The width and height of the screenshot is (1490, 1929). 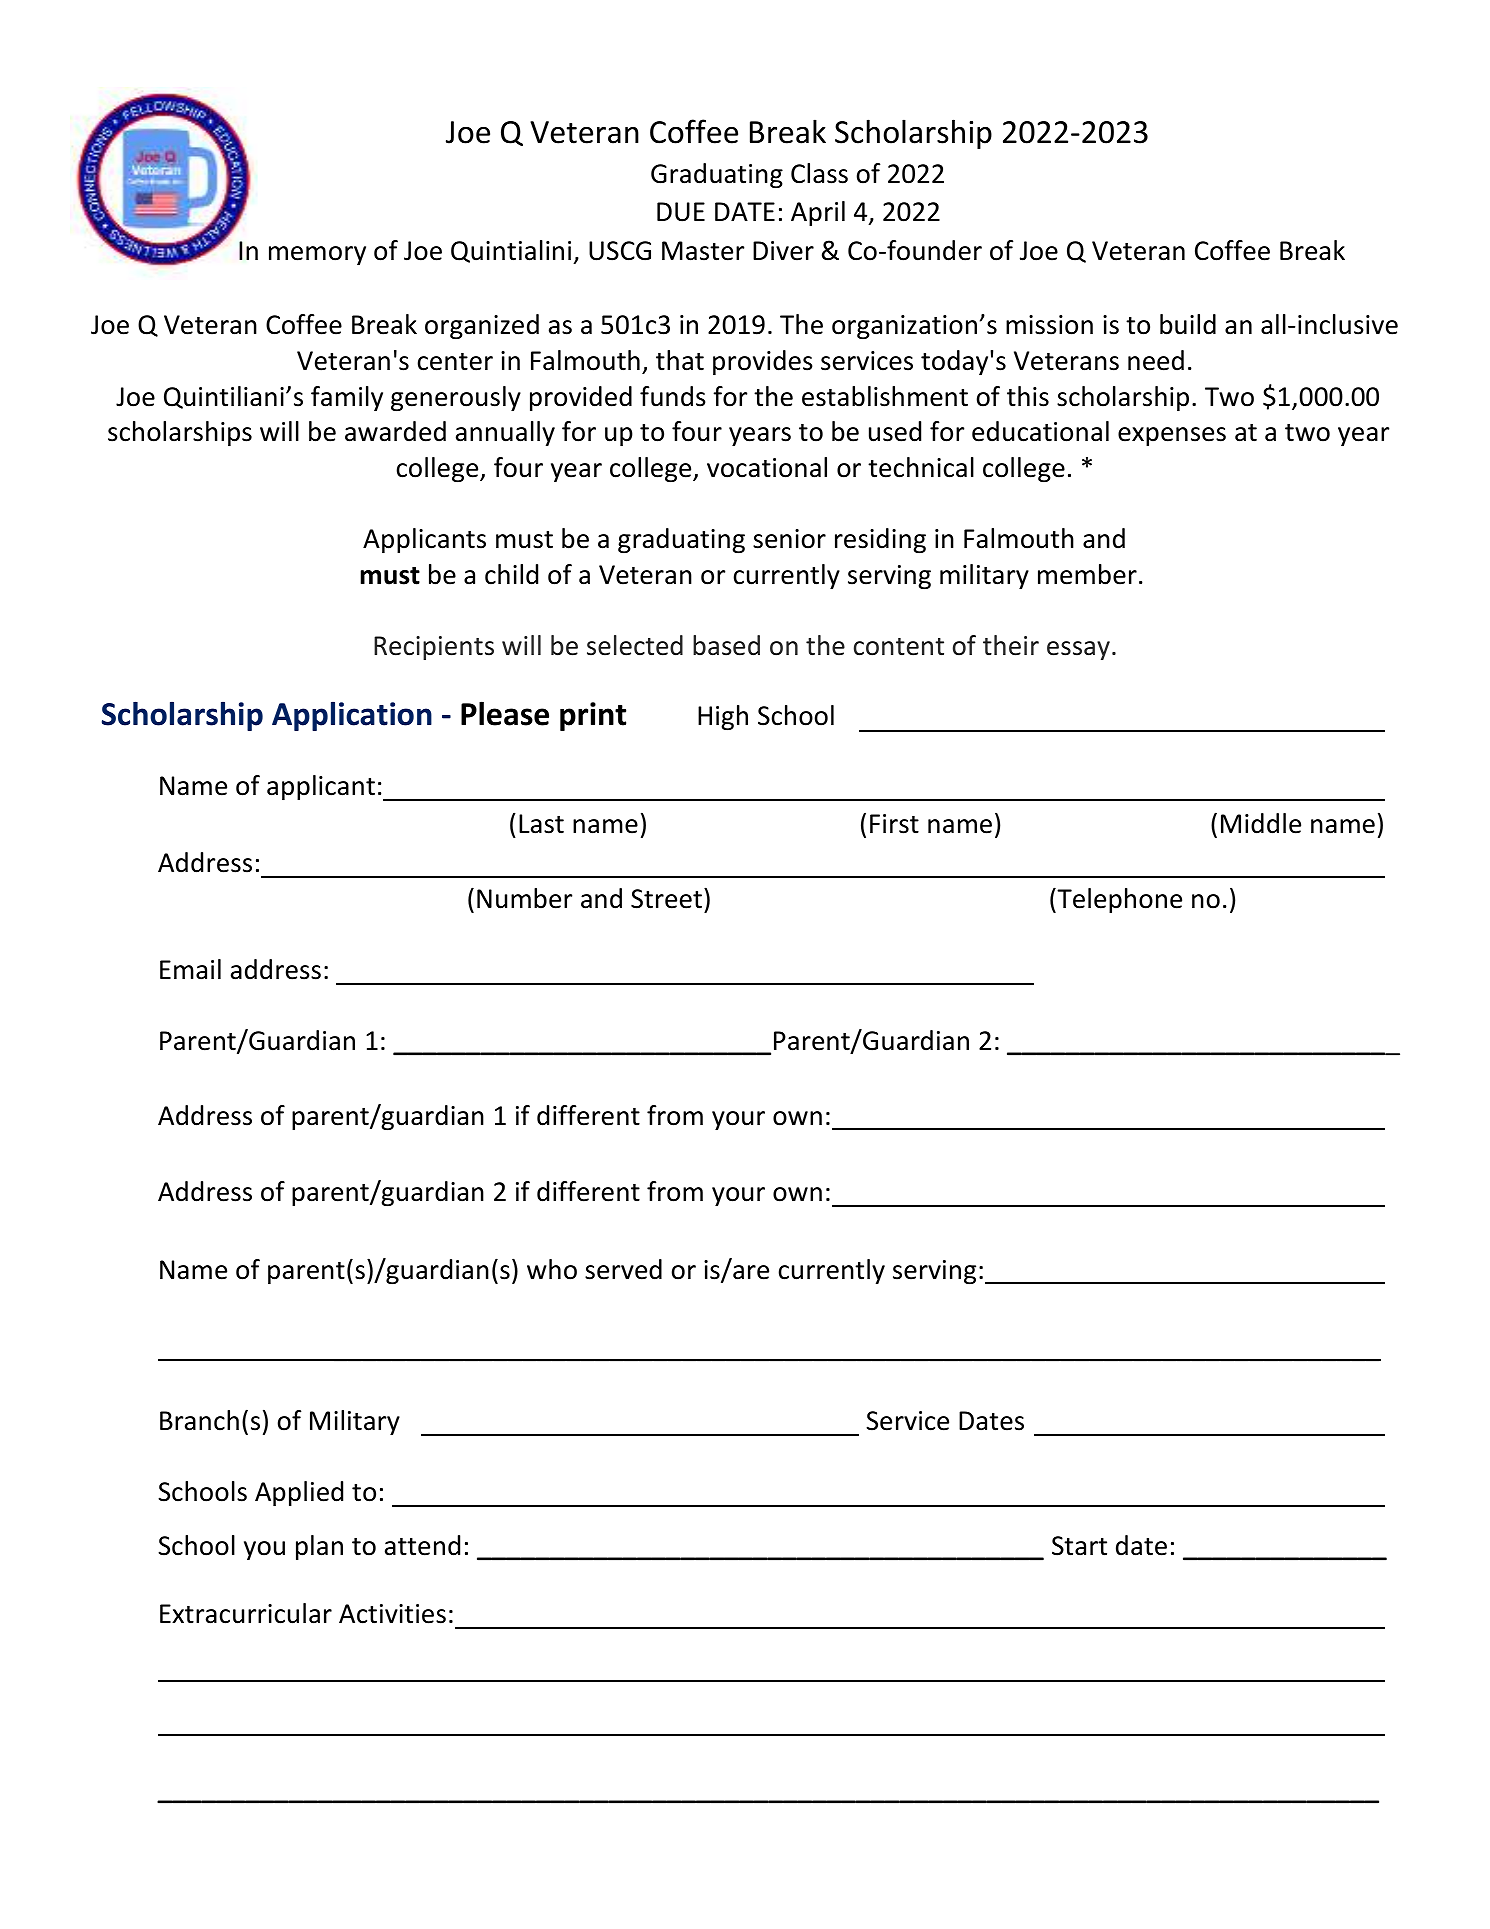 What do you see at coordinates (1079, 1546) in the screenshot?
I see `Start` at bounding box center [1079, 1546].
